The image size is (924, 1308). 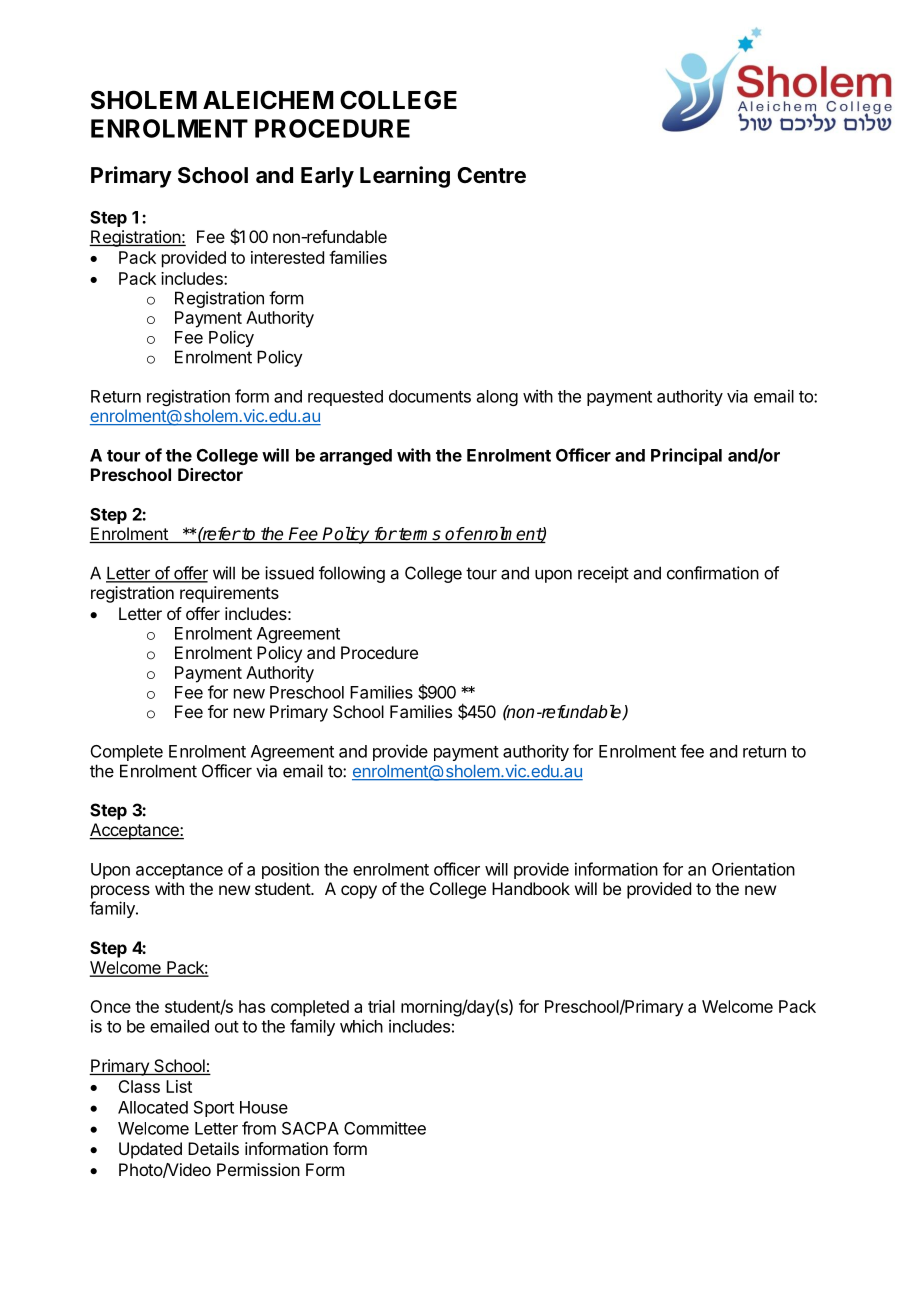 What do you see at coordinates (213, 1148) in the screenshot?
I see `Details` at bounding box center [213, 1148].
